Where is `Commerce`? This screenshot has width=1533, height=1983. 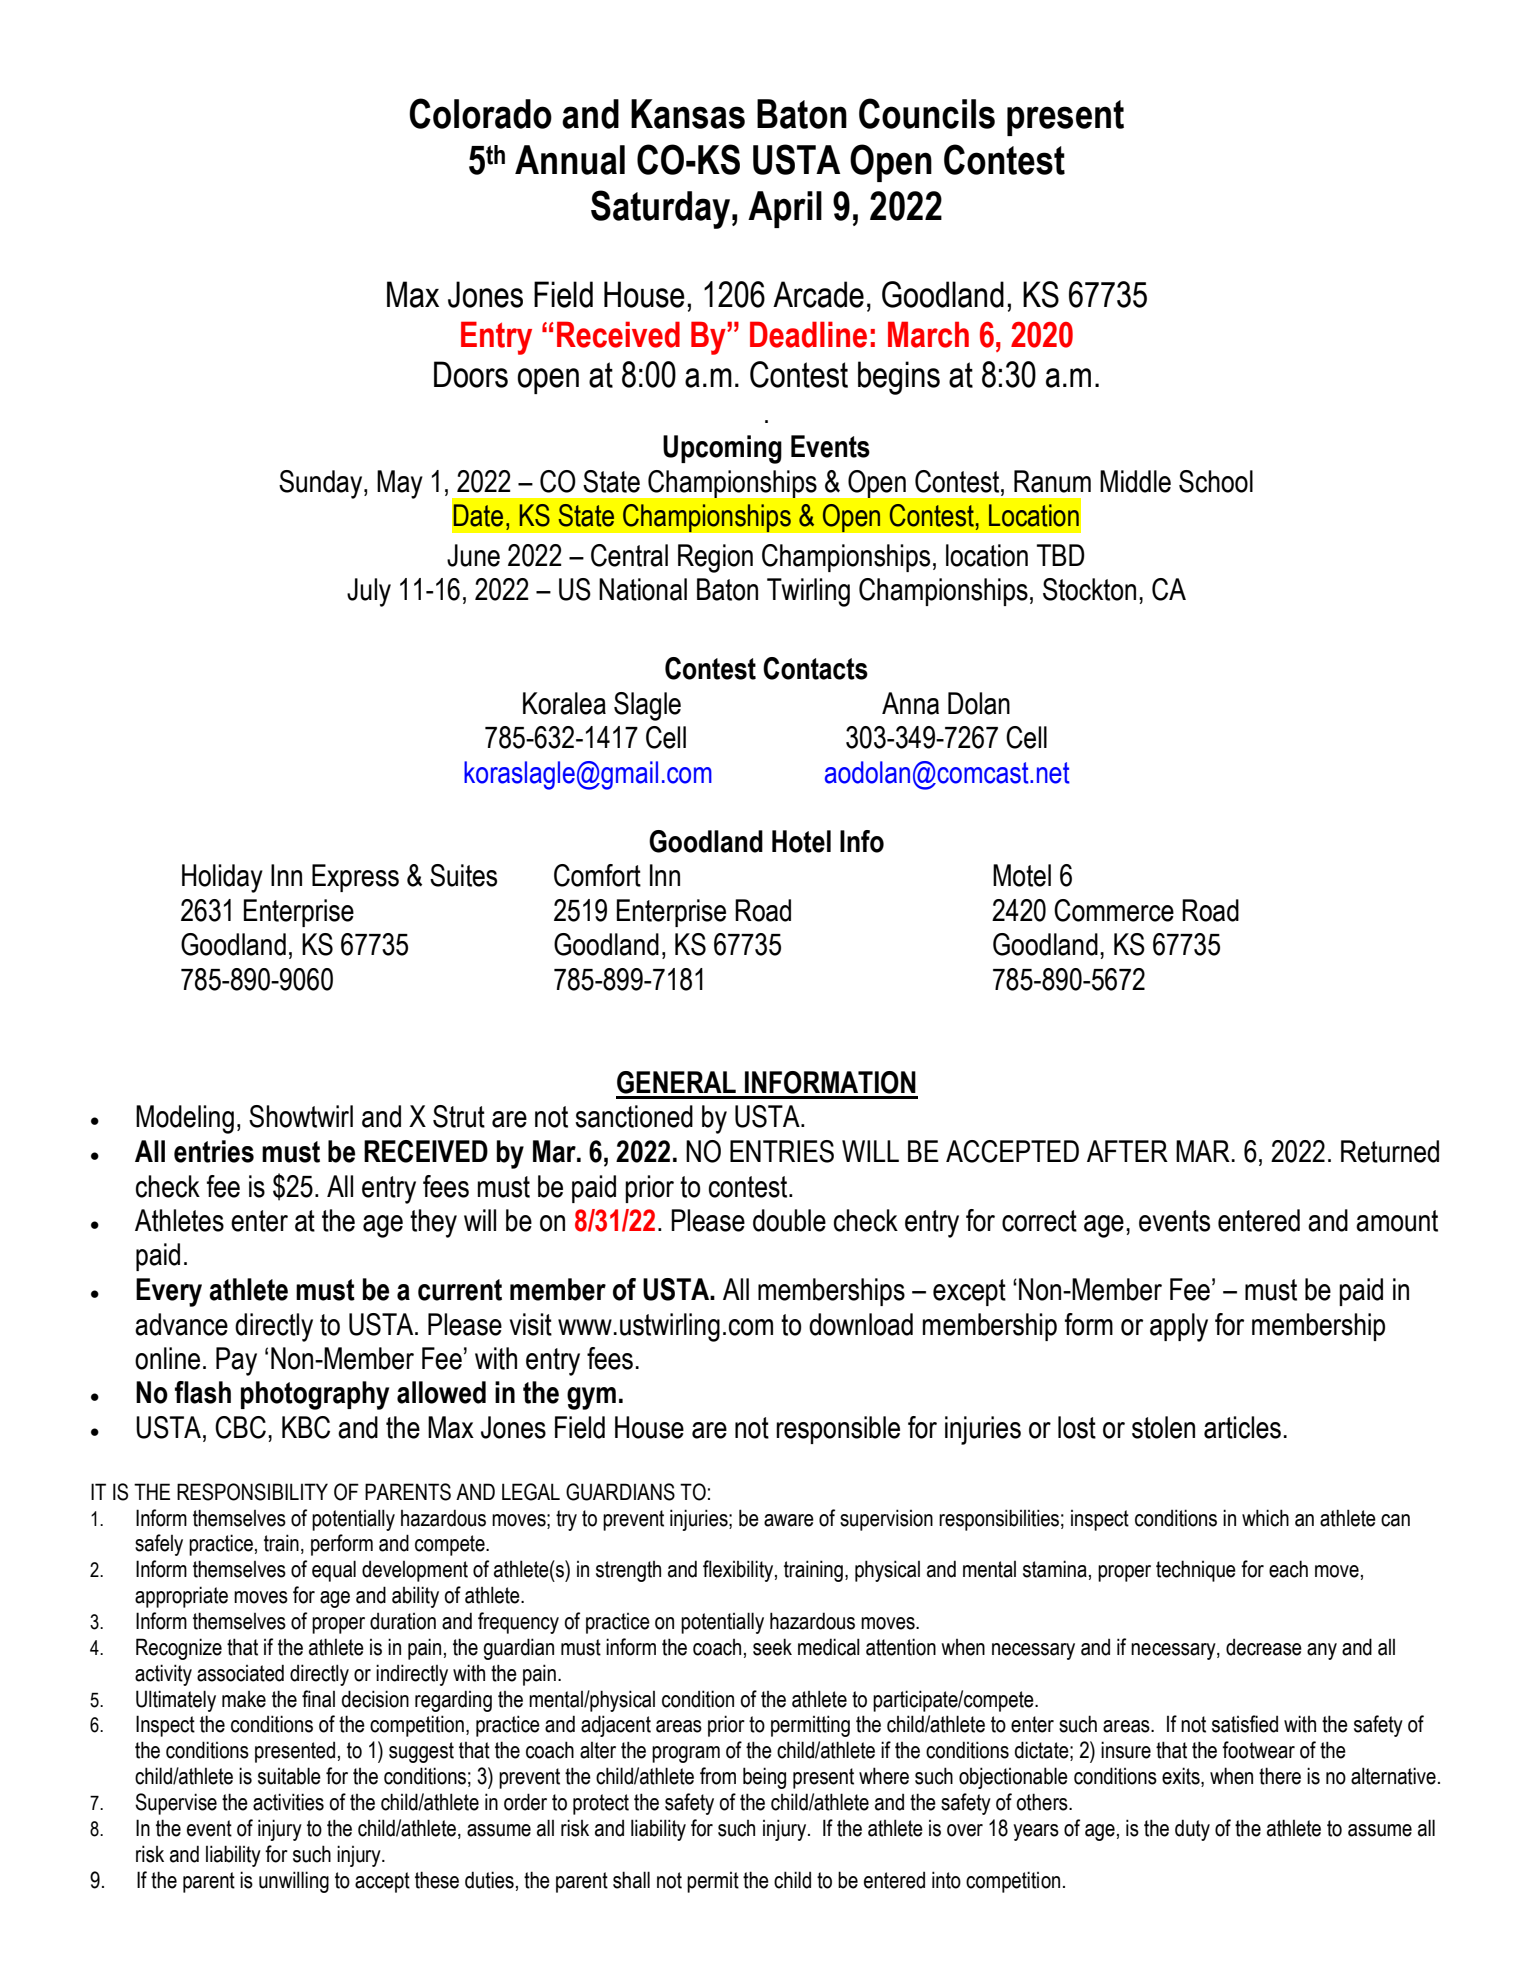 Commerce is located at coordinates (1114, 910).
